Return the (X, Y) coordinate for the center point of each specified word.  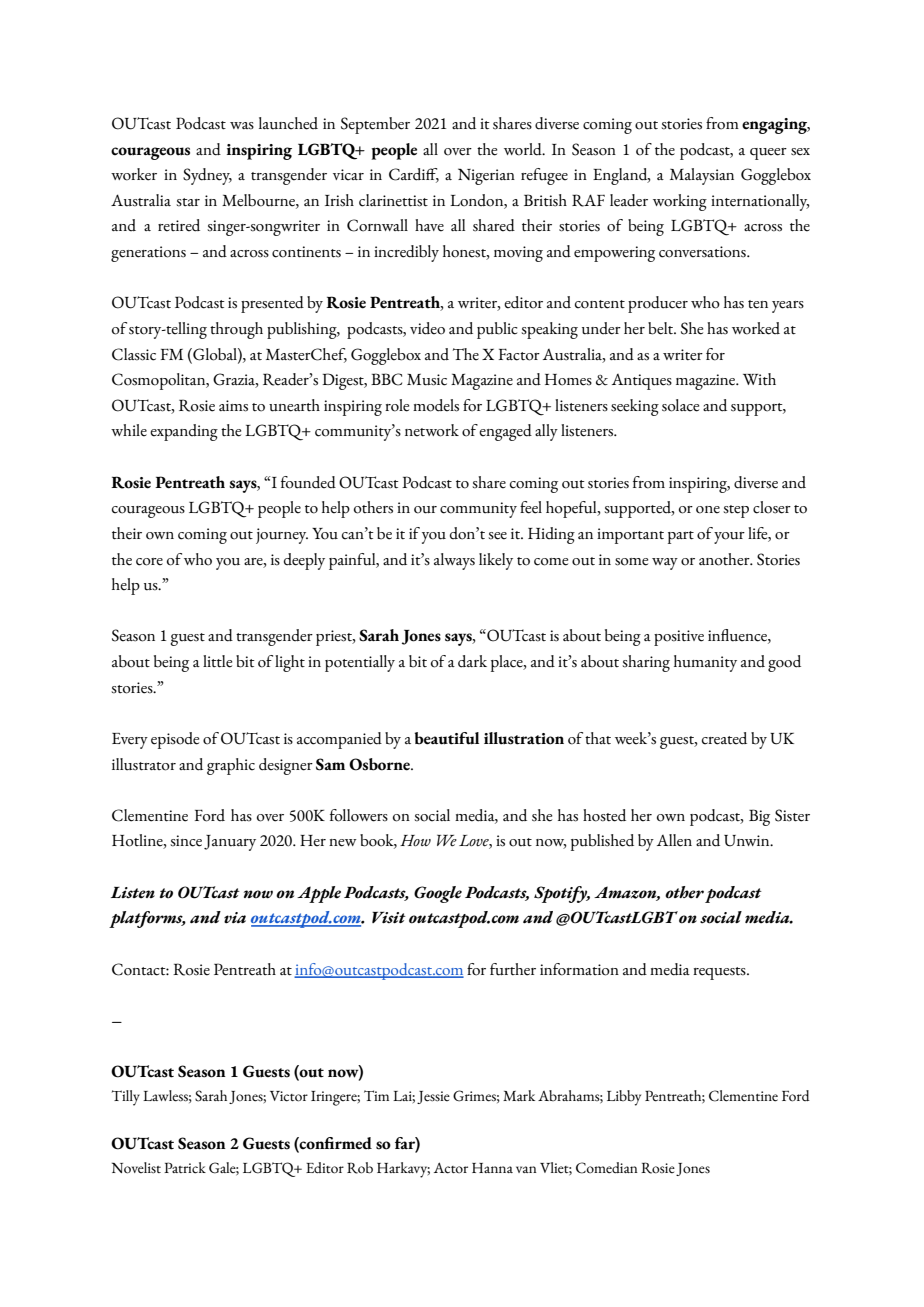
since (186, 841)
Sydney (207, 176)
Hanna (492, 1168)
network (432, 430)
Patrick (185, 1168)
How (415, 841)
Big (759, 817)
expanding (184, 432)
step (736, 511)
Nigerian (486, 176)
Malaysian (702, 176)
